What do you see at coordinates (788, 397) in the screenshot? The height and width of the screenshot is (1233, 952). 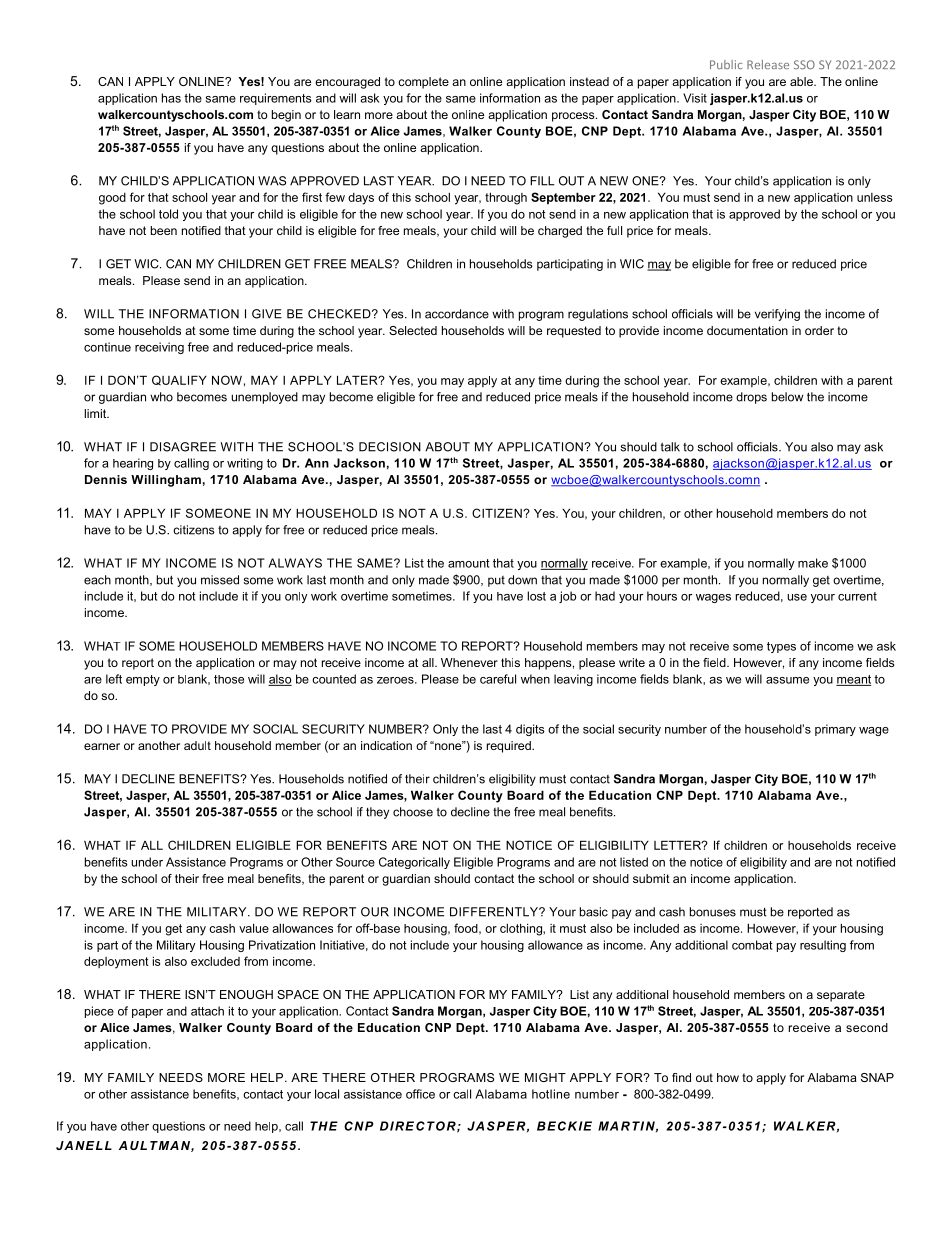 I see `below` at bounding box center [788, 397].
